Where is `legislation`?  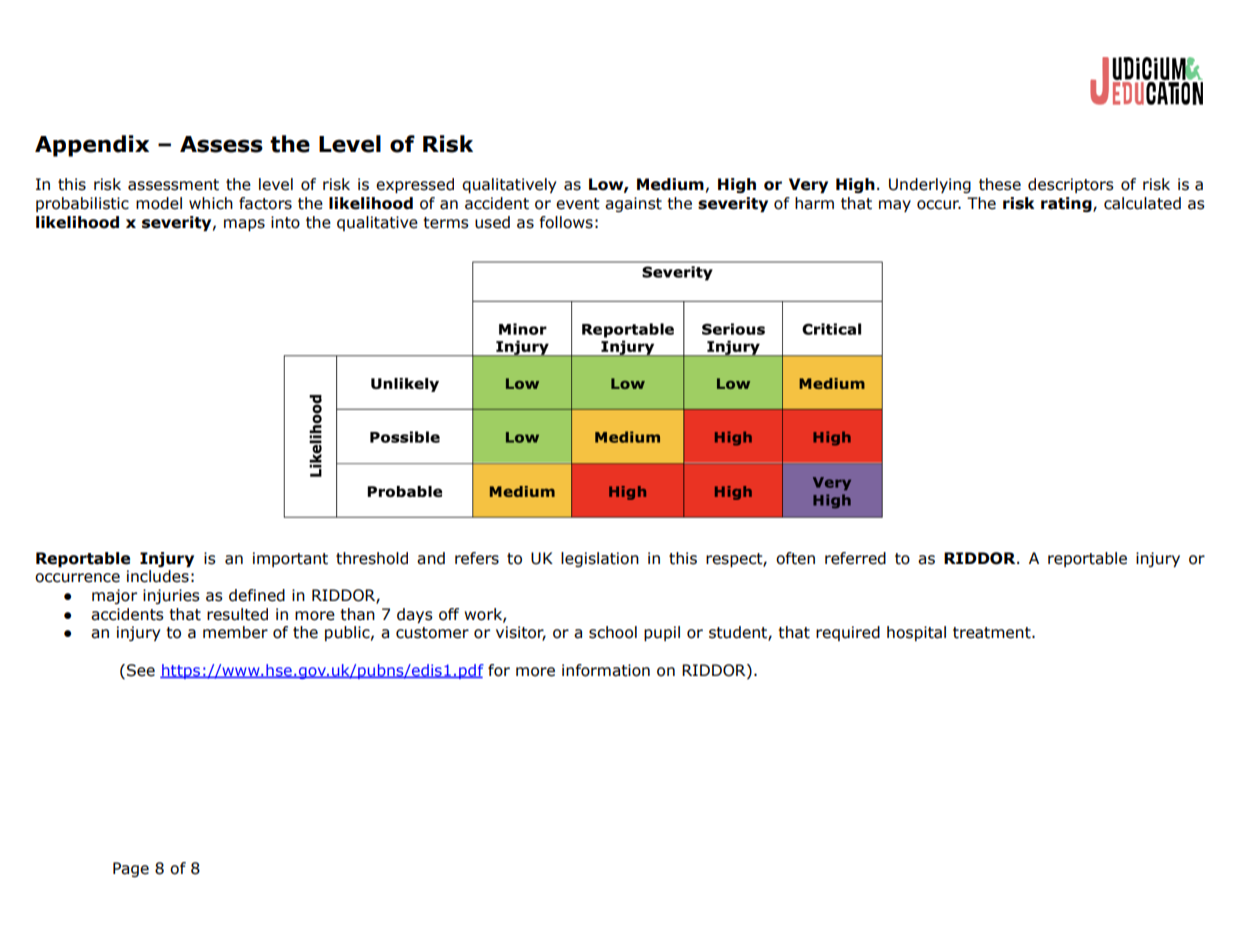 legislation is located at coordinates (600, 559).
